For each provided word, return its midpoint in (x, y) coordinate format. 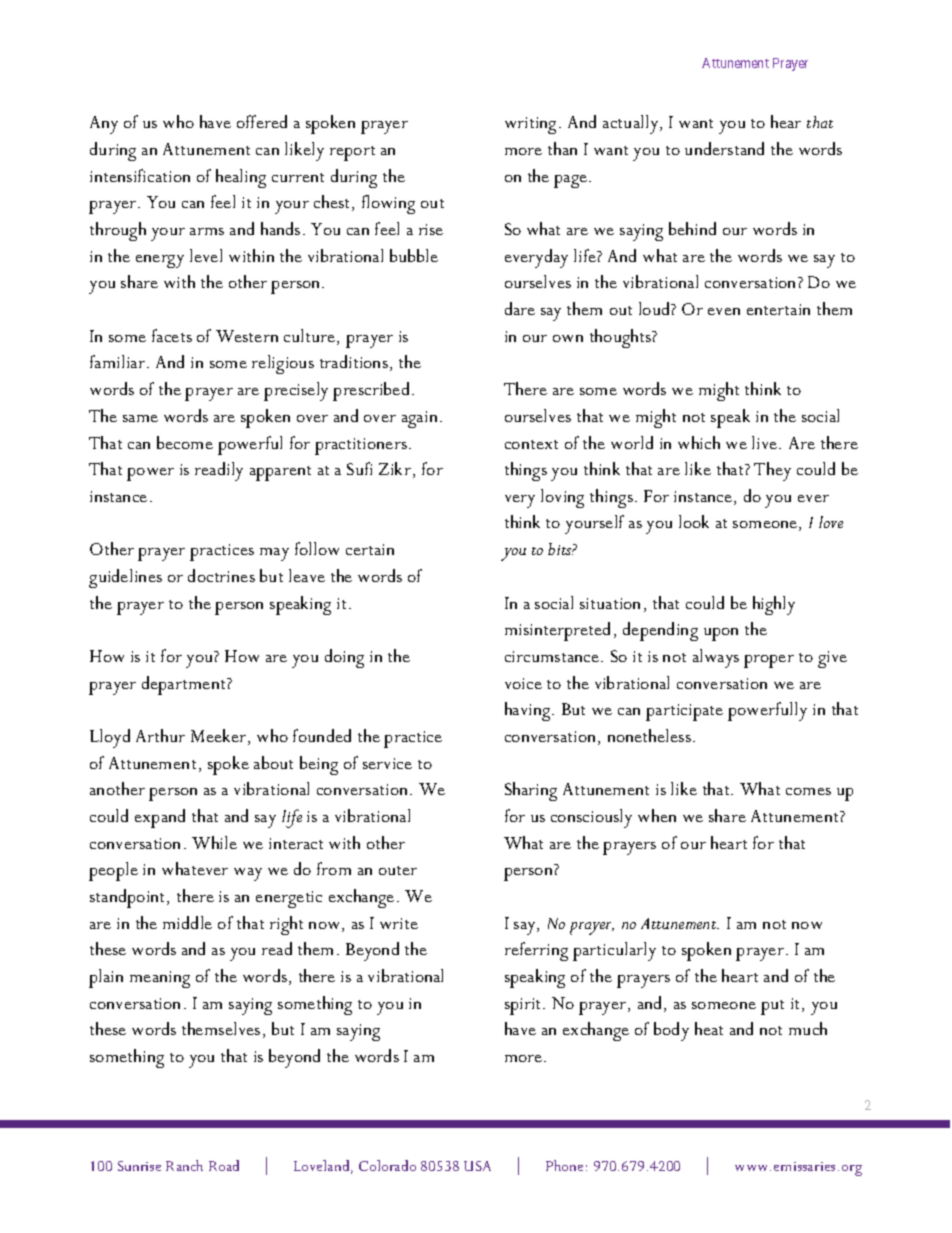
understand (724, 148)
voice (523, 683)
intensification (140, 175)
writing (532, 125)
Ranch (184, 1165)
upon (721, 634)
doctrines (221, 575)
